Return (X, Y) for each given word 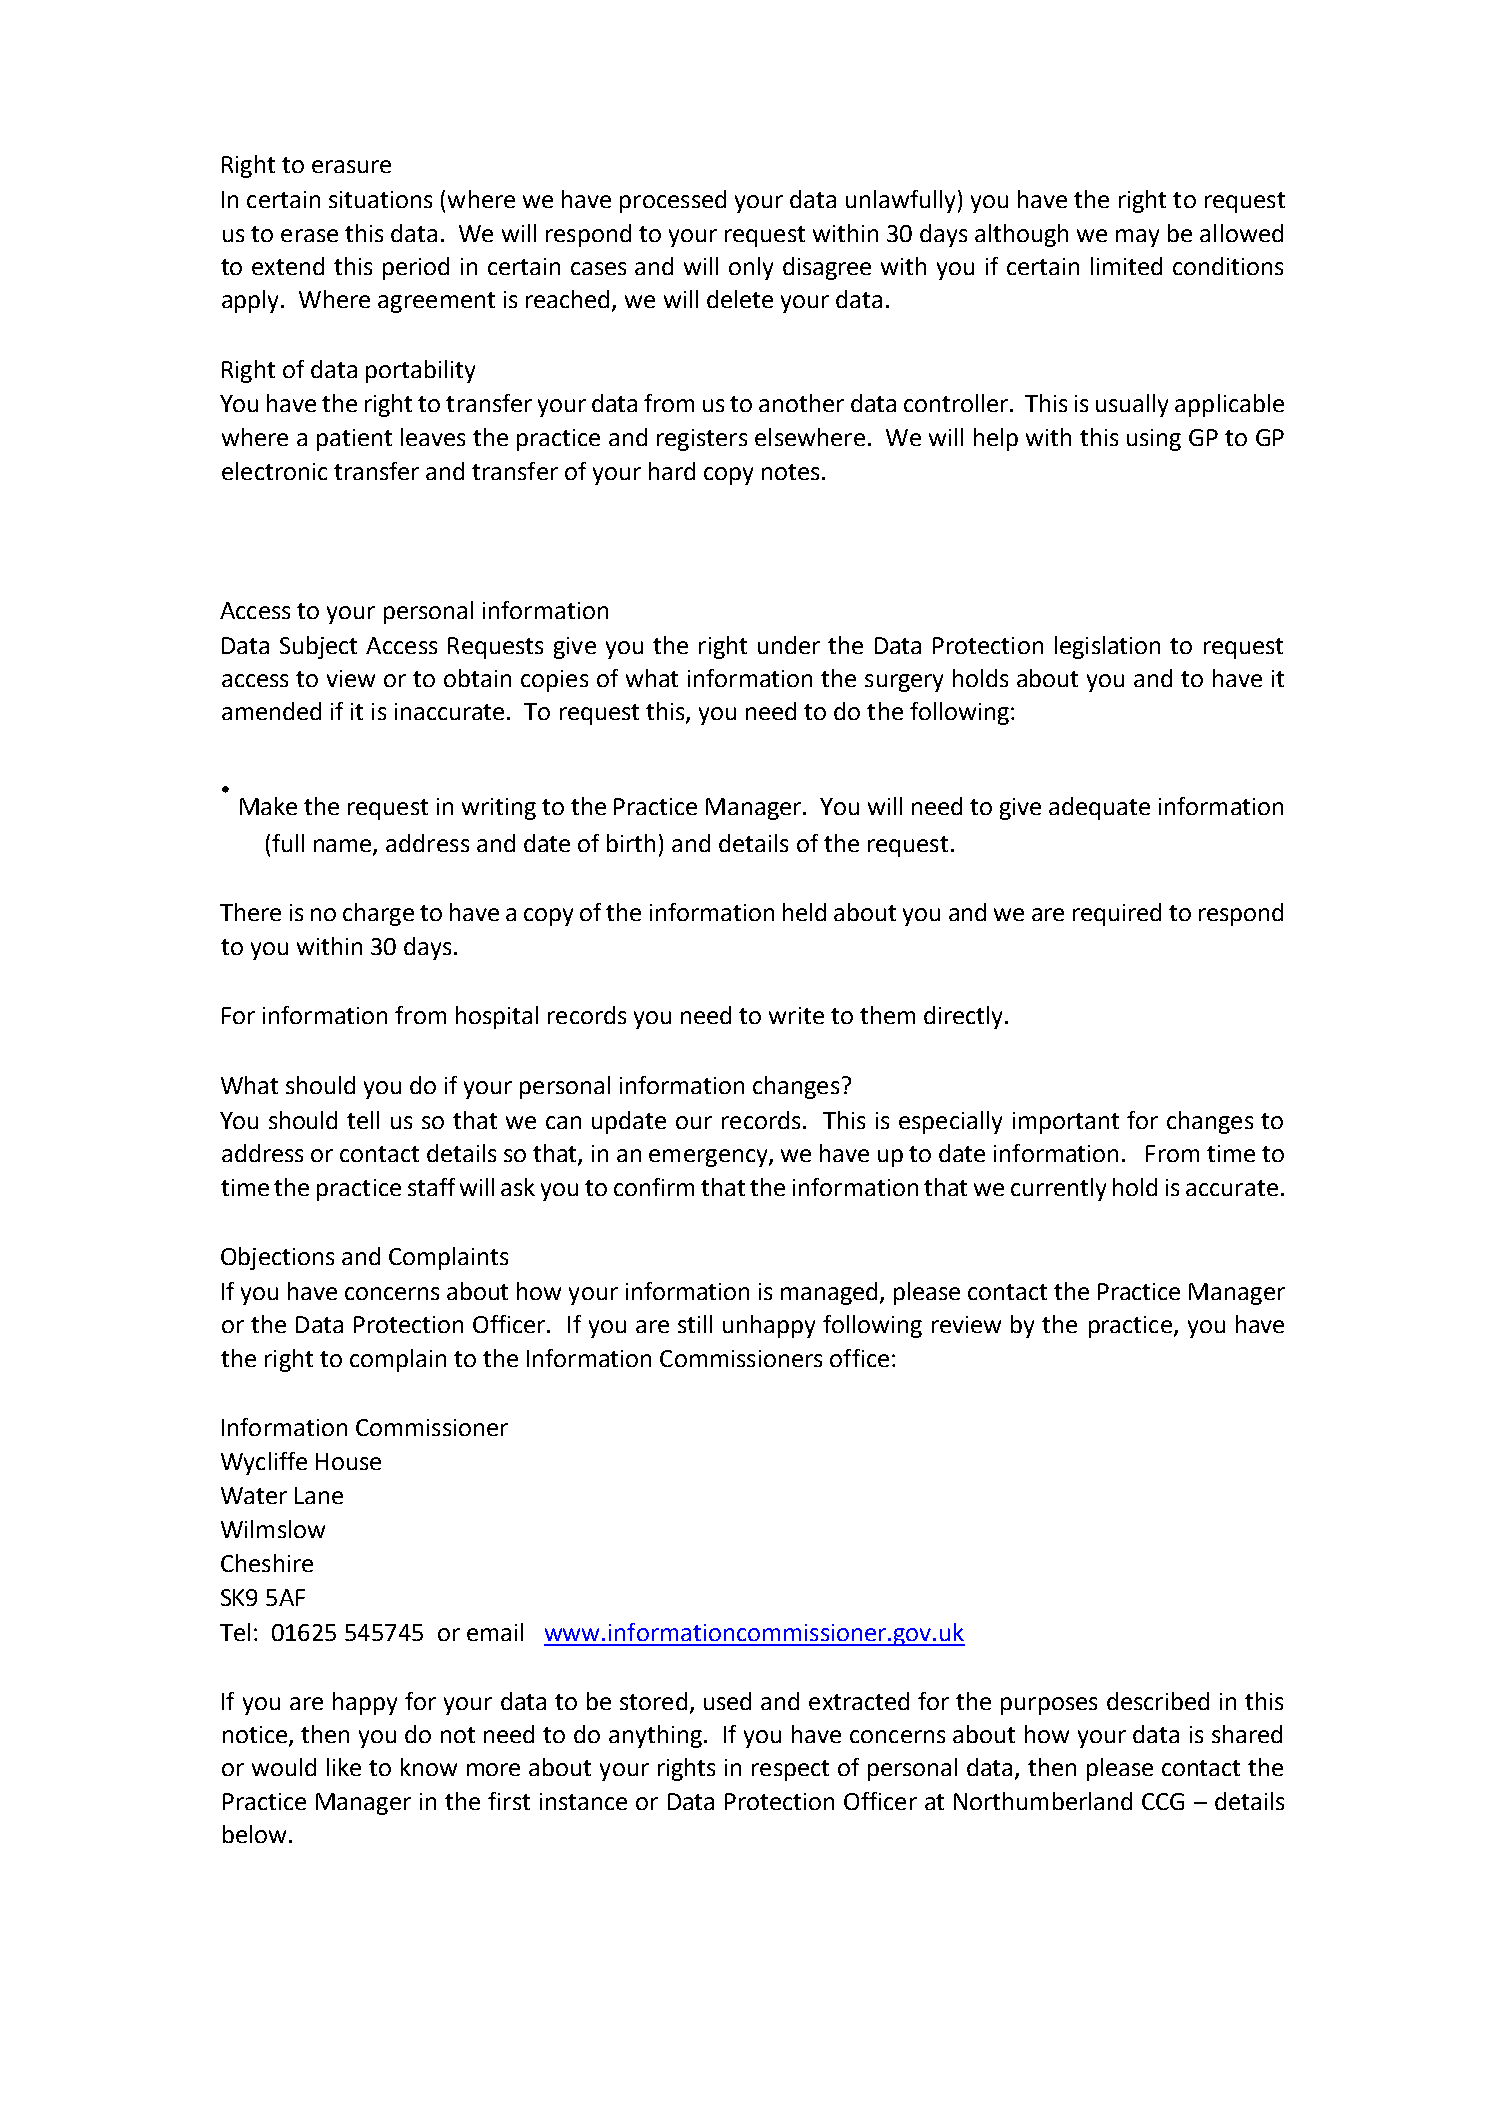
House (348, 1461)
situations (380, 199)
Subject (318, 647)
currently (1058, 1189)
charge (378, 914)
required (1117, 914)
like (344, 1767)
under (789, 645)
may (1137, 238)
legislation (1107, 647)
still (695, 1324)
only (751, 268)
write (796, 1015)
